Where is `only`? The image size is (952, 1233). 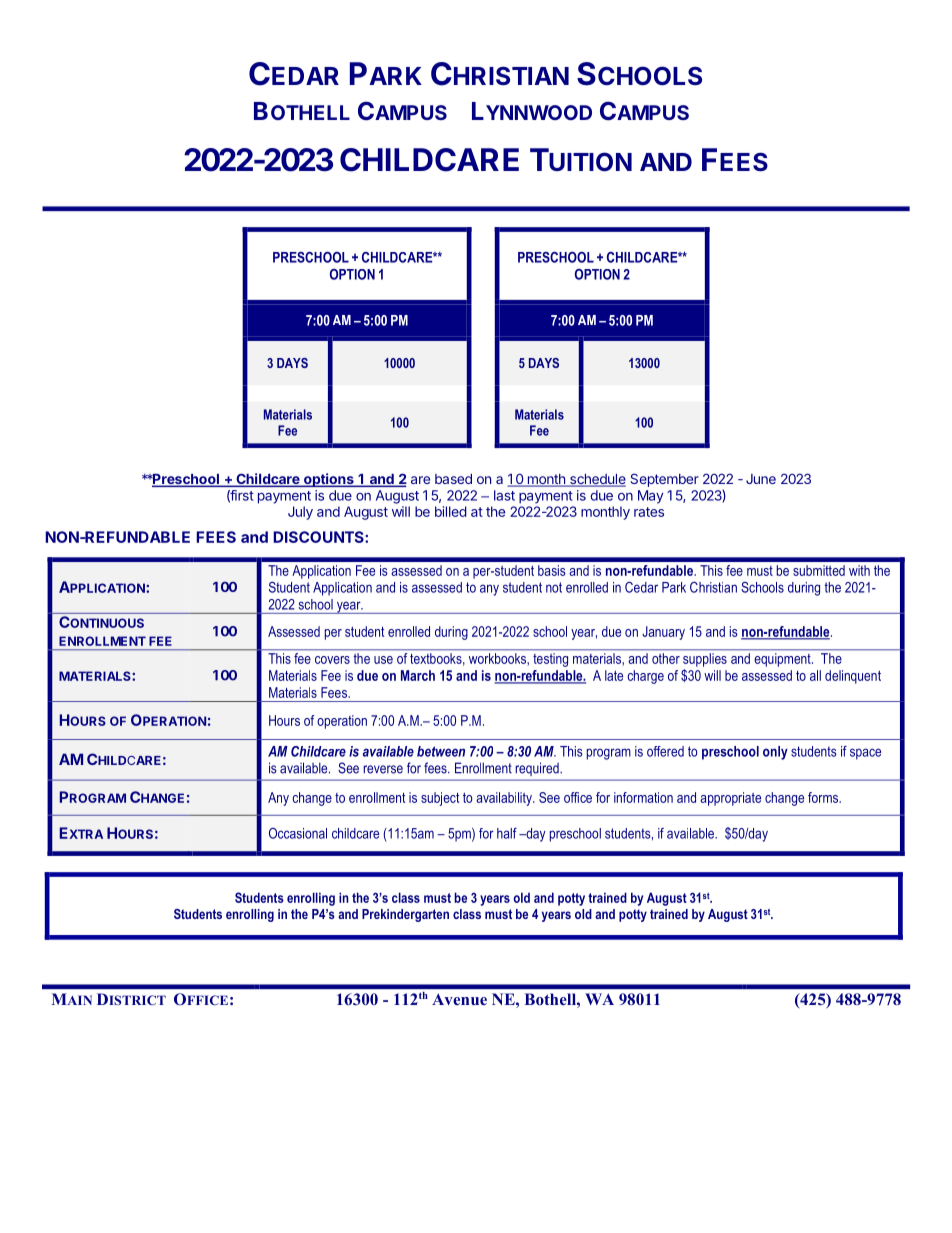 only is located at coordinates (775, 753).
